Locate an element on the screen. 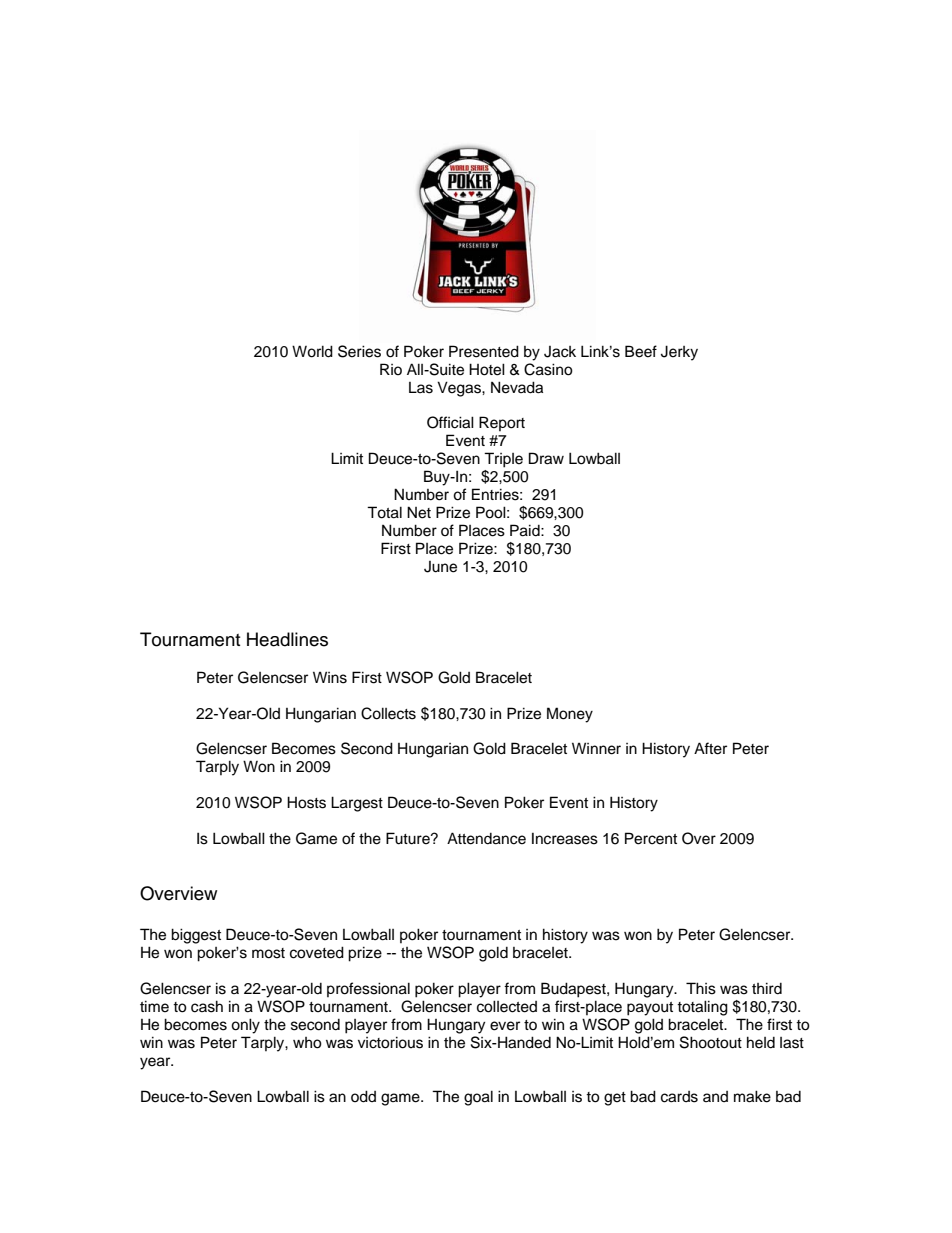  After is located at coordinates (710, 748).
